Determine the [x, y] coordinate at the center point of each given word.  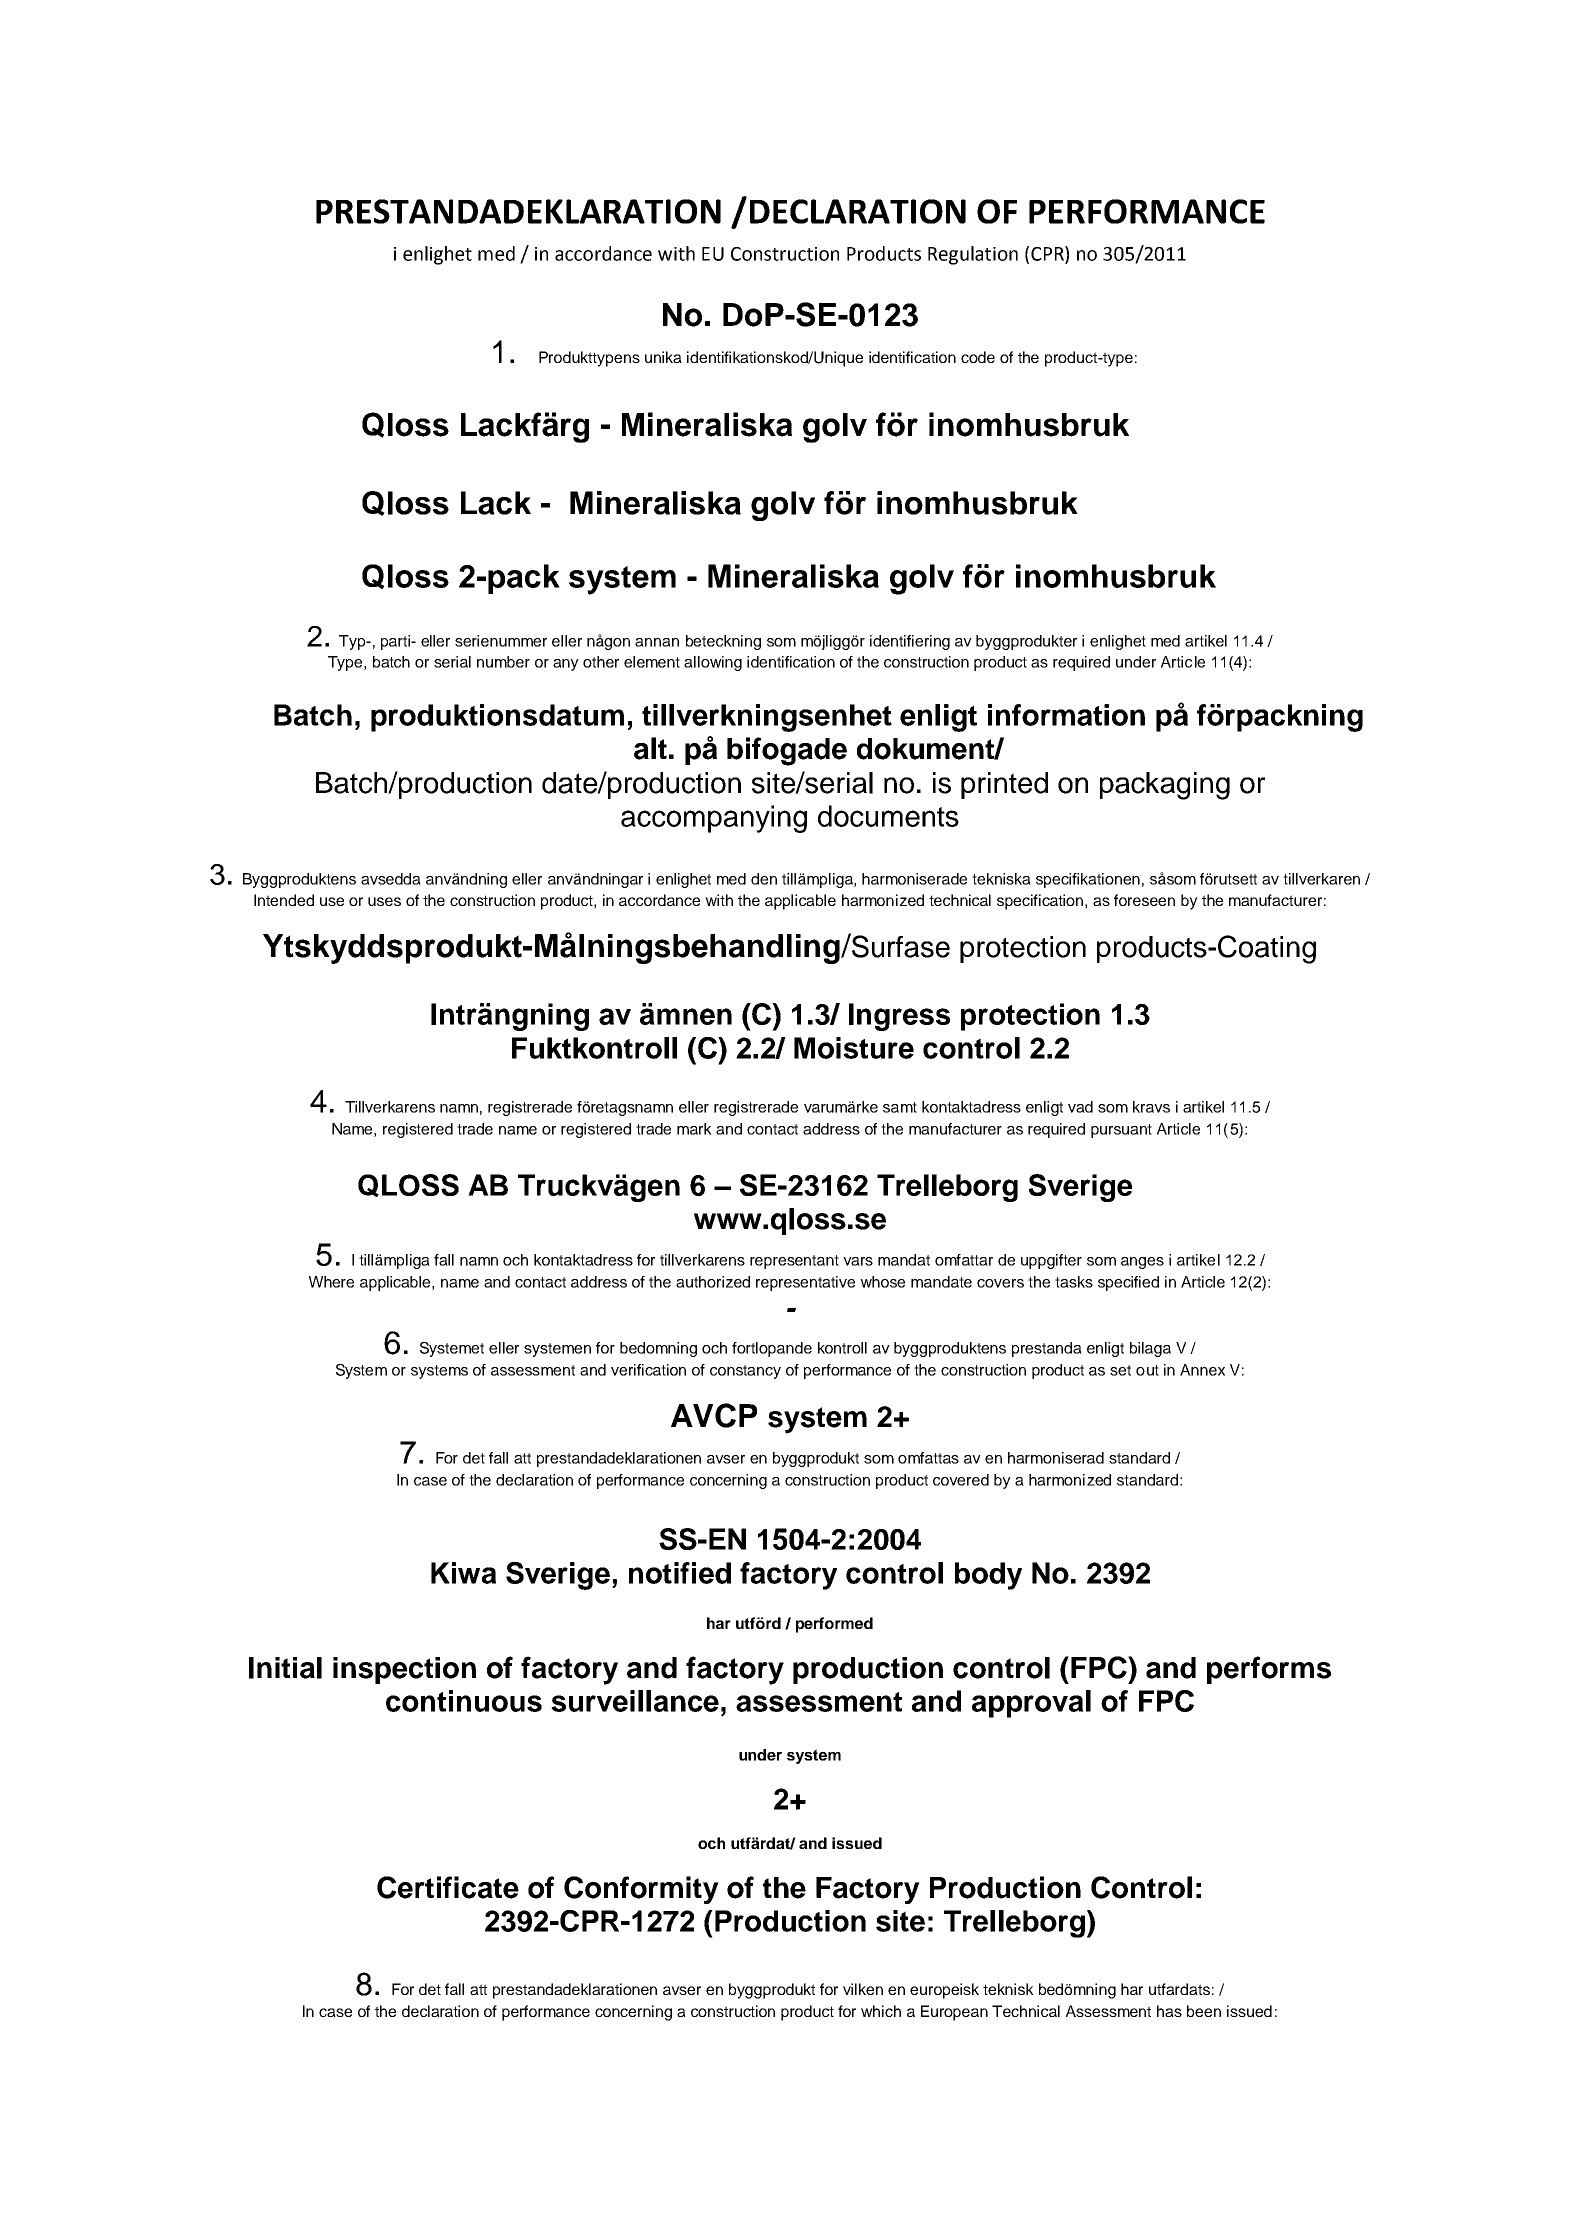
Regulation [973, 255]
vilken [863, 1989]
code [978, 357]
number [503, 662]
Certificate [448, 1887]
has [1169, 2011]
